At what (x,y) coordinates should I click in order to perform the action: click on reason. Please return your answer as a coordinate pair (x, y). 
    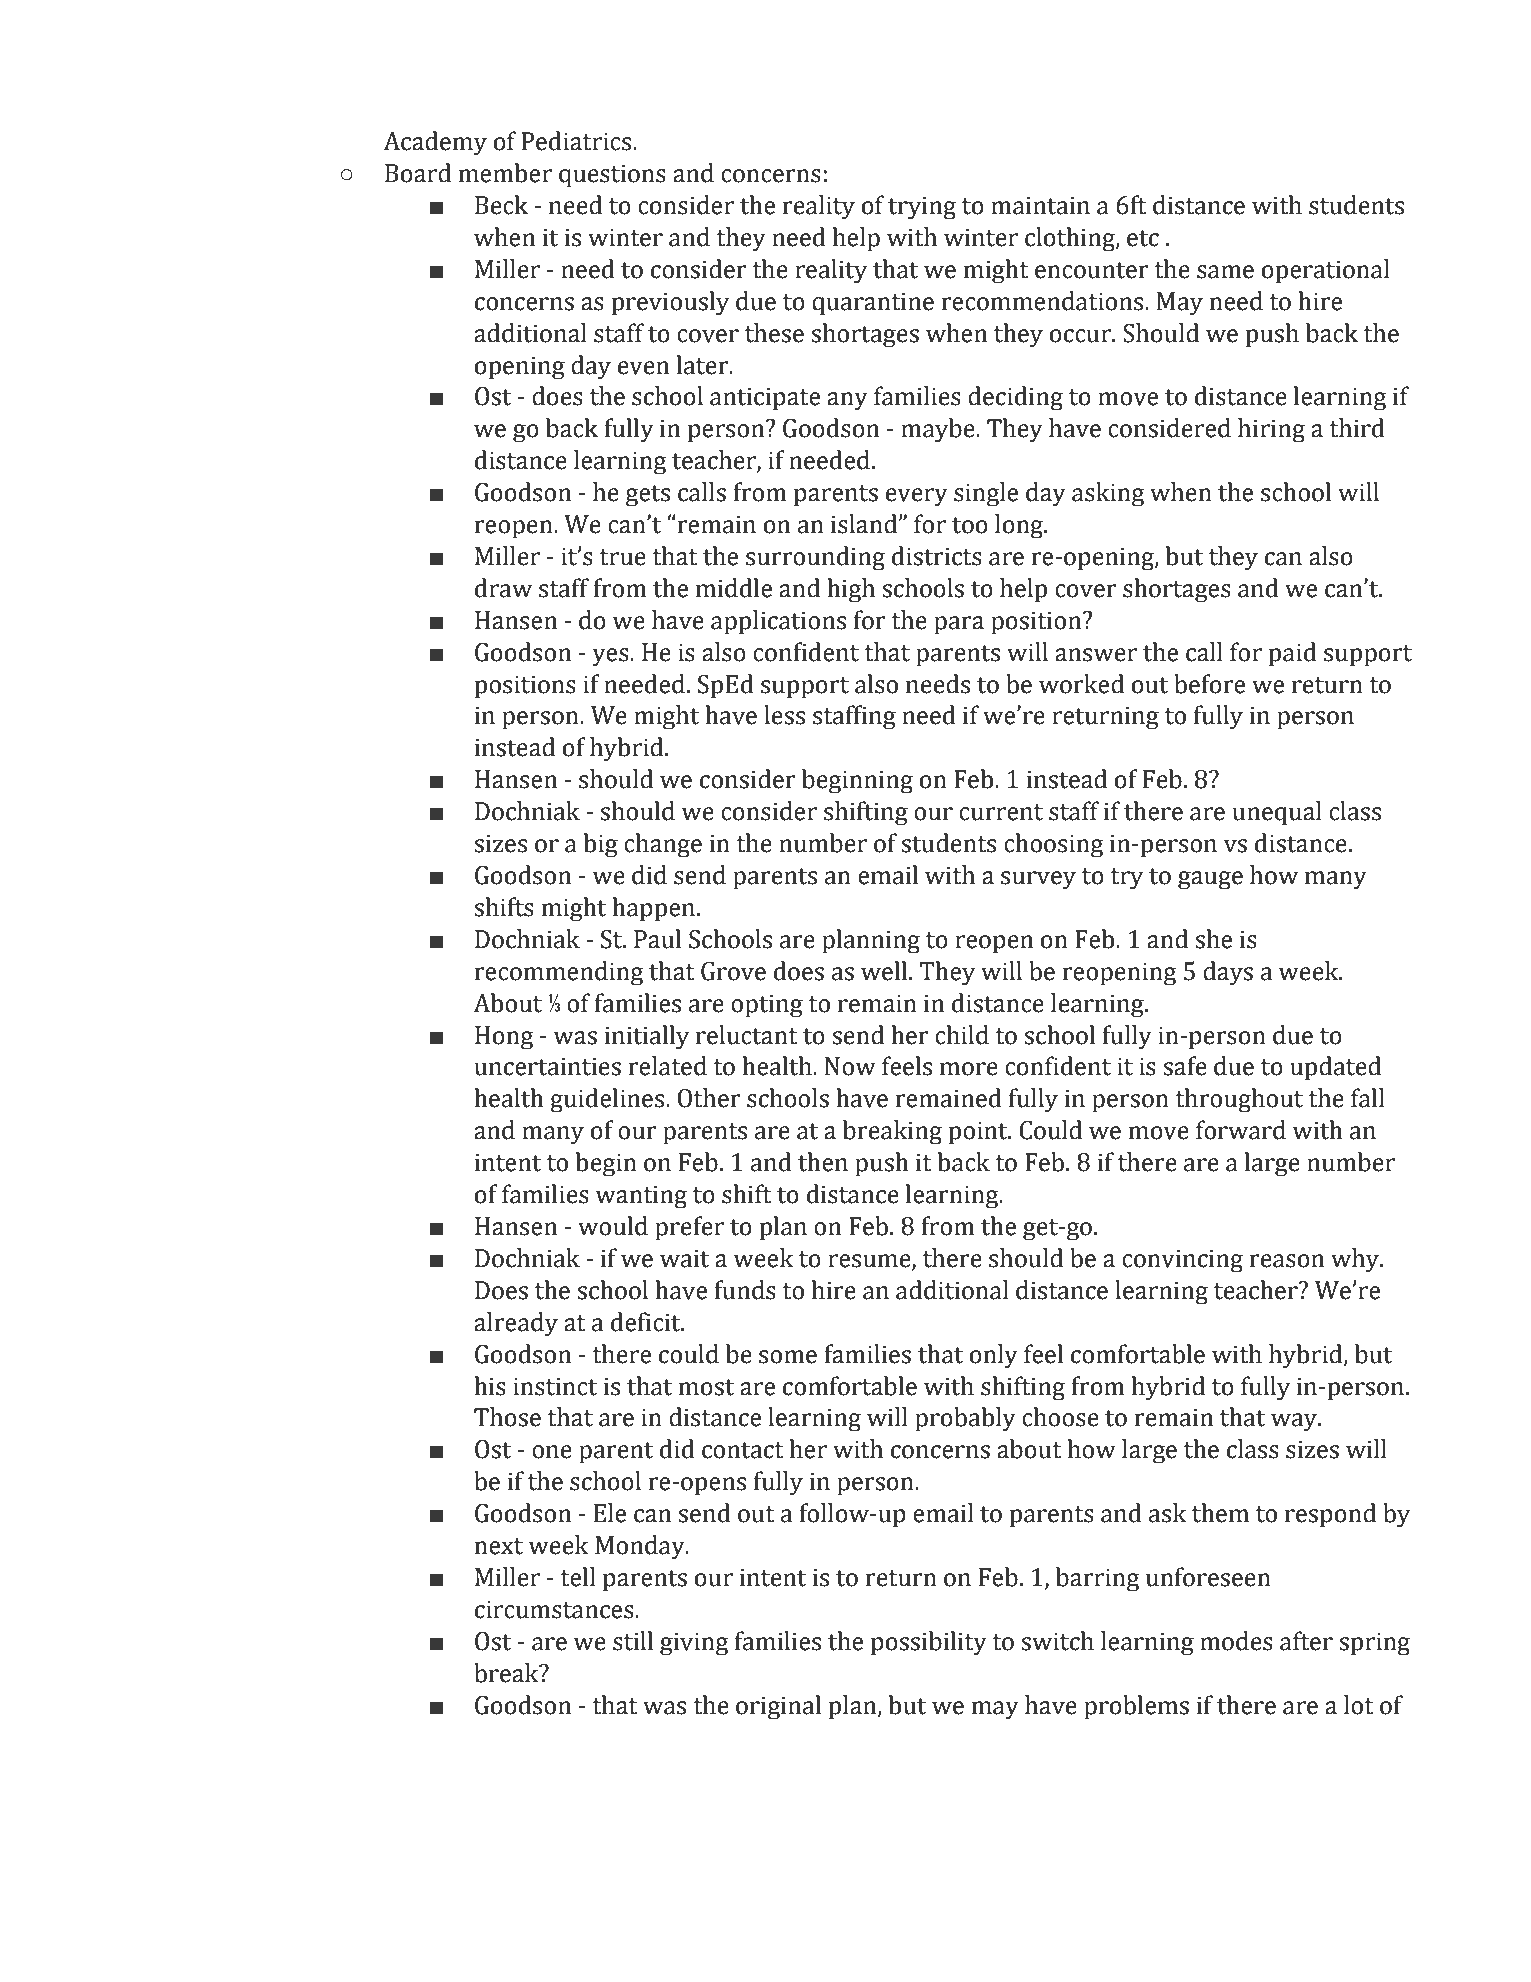
    Looking at the image, I should click on (1287, 1261).
